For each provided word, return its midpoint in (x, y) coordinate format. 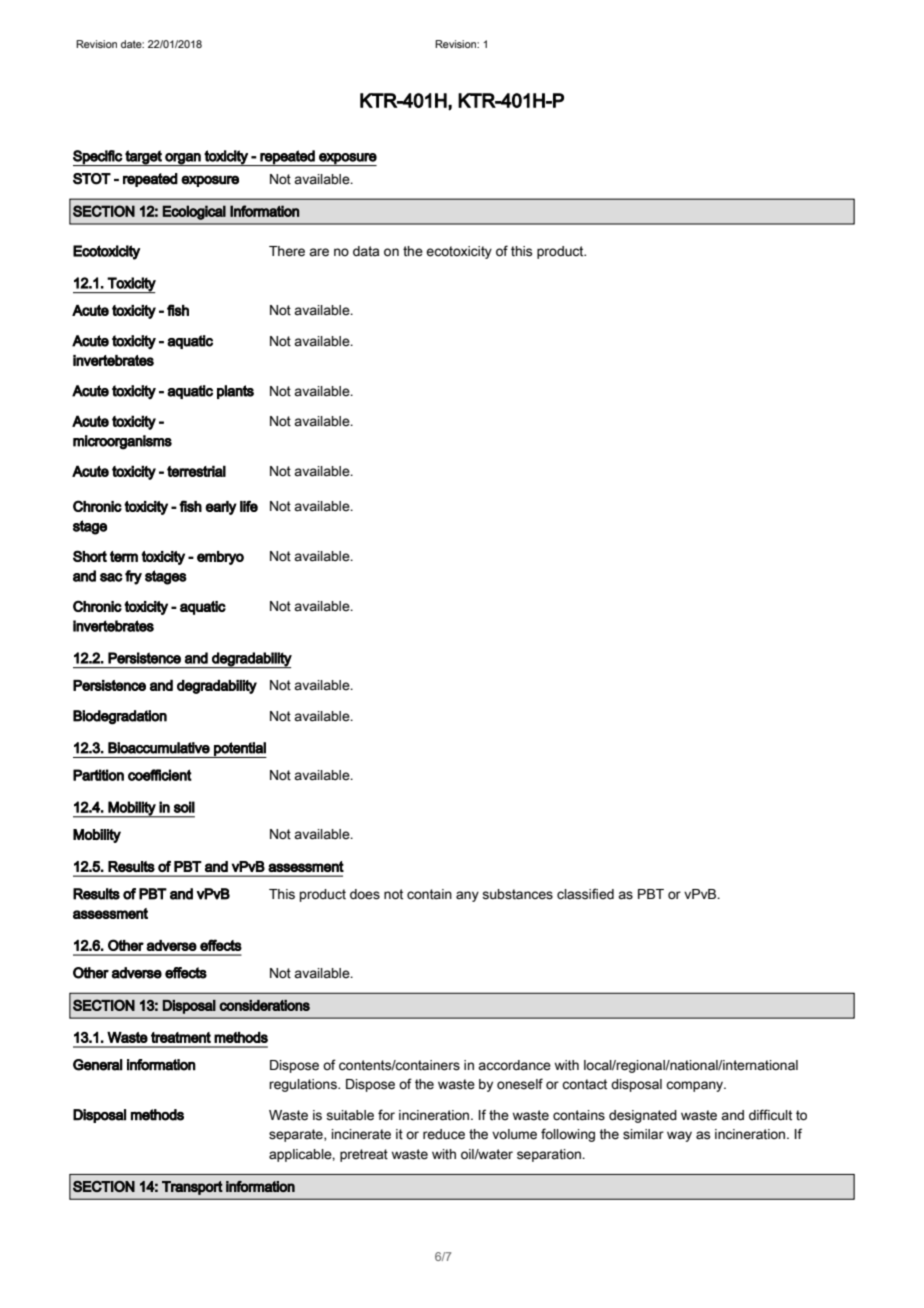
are (319, 252)
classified (585, 894)
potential (239, 750)
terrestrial (196, 471)
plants (235, 392)
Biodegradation (120, 717)
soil (184, 807)
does (365, 894)
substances (517, 894)
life (249, 506)
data (366, 251)
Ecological (194, 212)
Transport (192, 1188)
